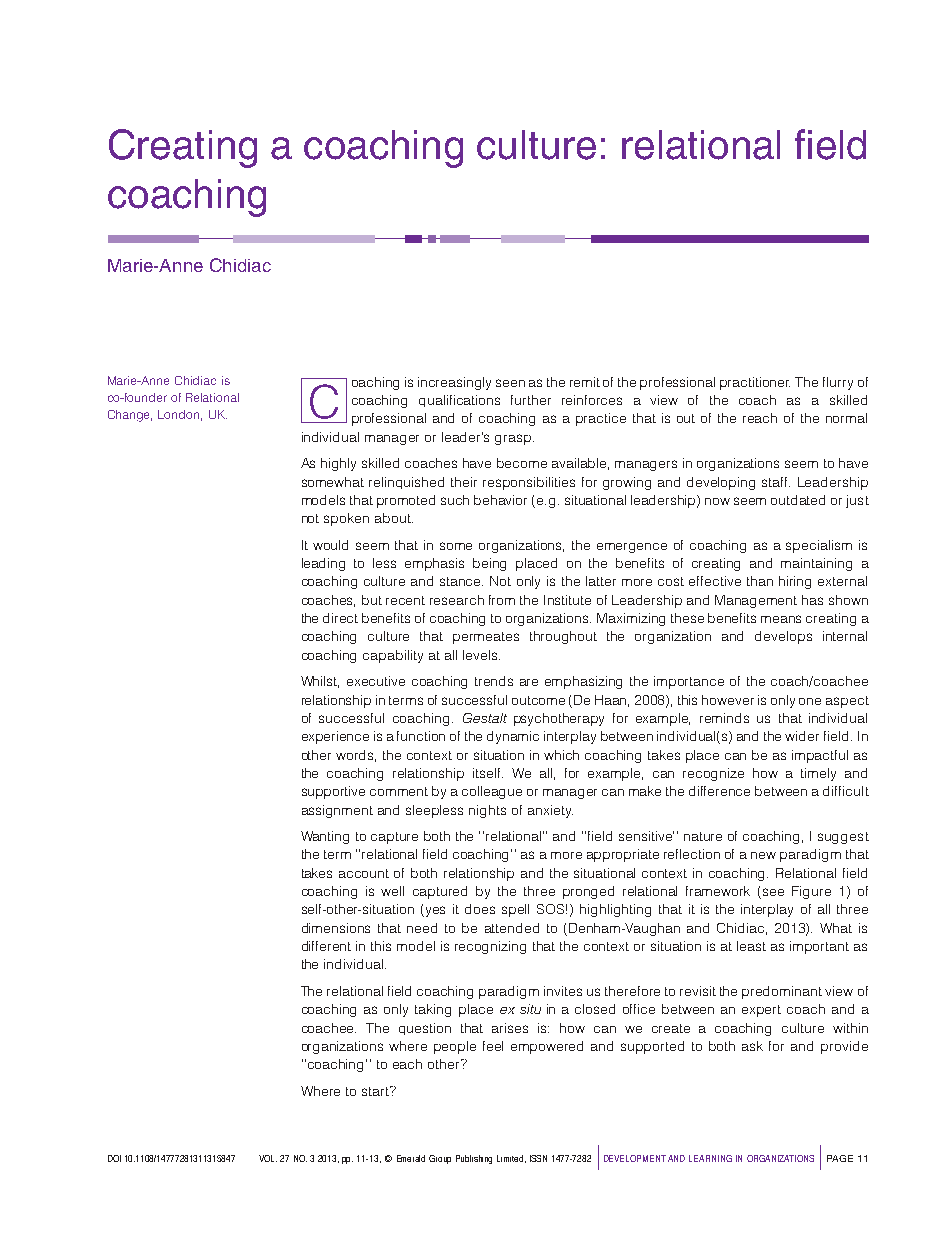 The width and height of the screenshot is (952, 1239). Describe the element at coordinates (130, 416) in the screenshot. I see `Change` at that location.
